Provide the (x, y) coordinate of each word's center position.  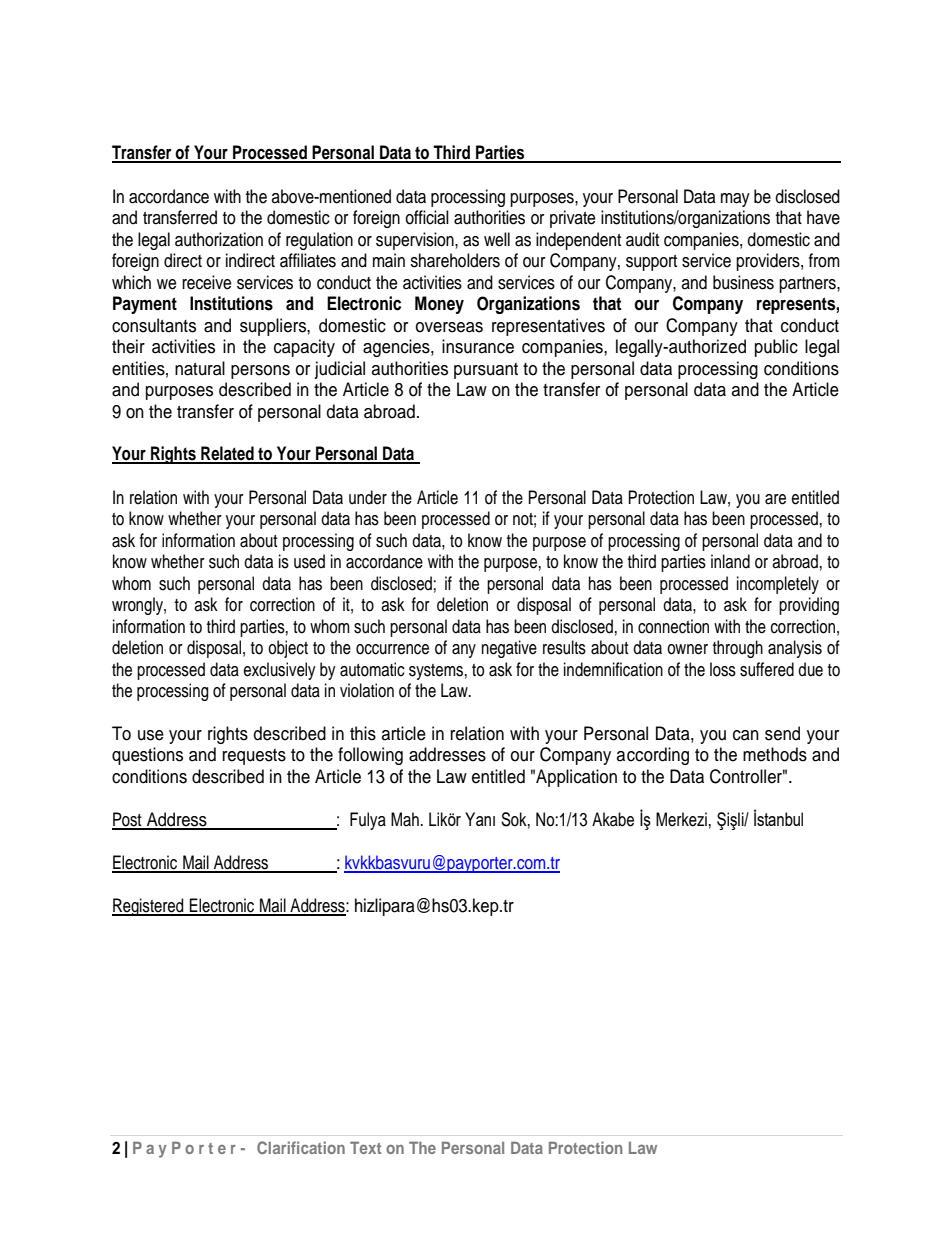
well (497, 239)
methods (775, 754)
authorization (219, 239)
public (776, 348)
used (309, 561)
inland (730, 561)
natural (200, 368)
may (735, 200)
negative (509, 649)
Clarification (301, 1147)
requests (254, 757)
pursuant (486, 371)
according (653, 756)
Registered (149, 907)
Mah (405, 819)
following (370, 756)
